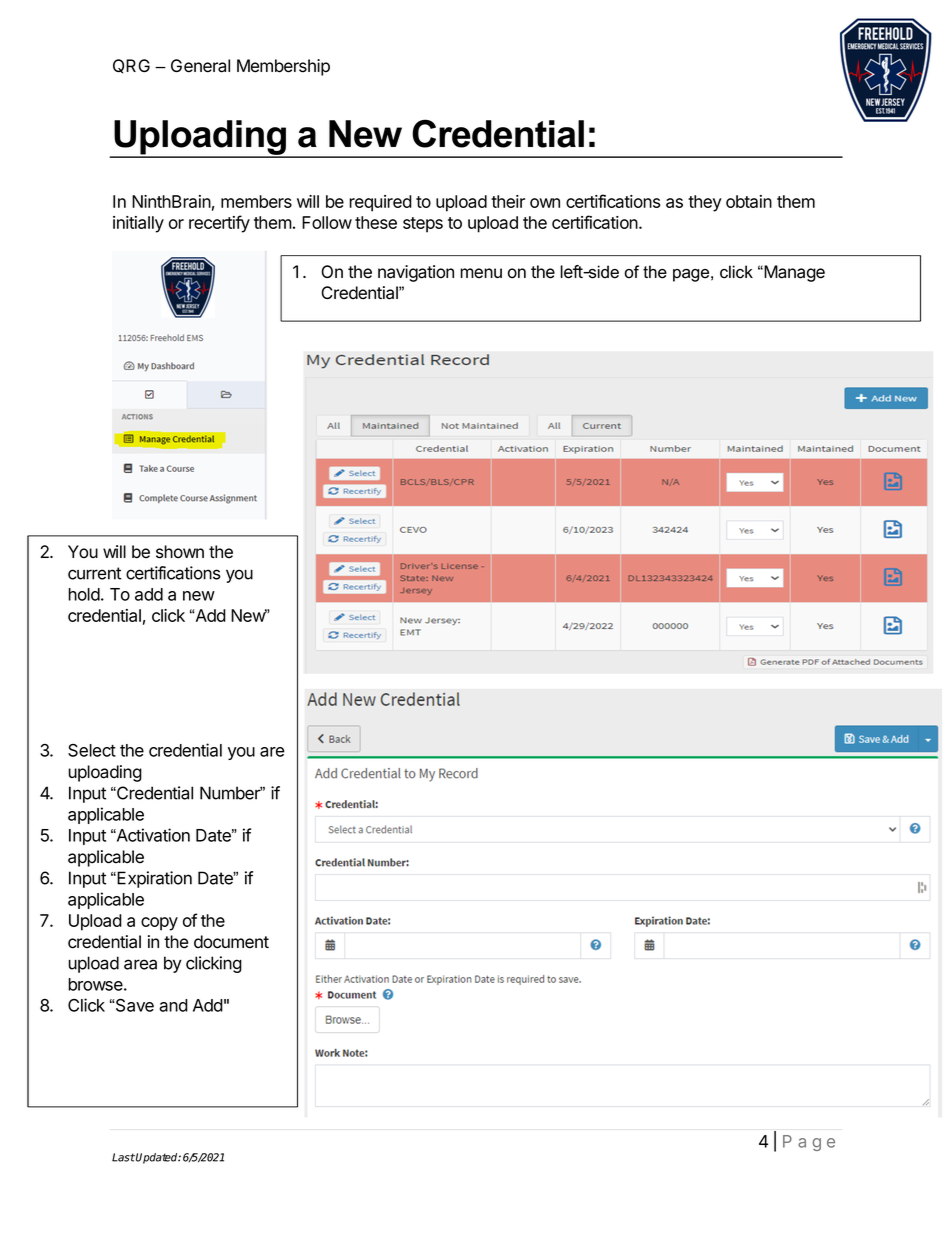 This screenshot has width=952, height=1233. What do you see at coordinates (705, 203) in the screenshot?
I see `they` at bounding box center [705, 203].
